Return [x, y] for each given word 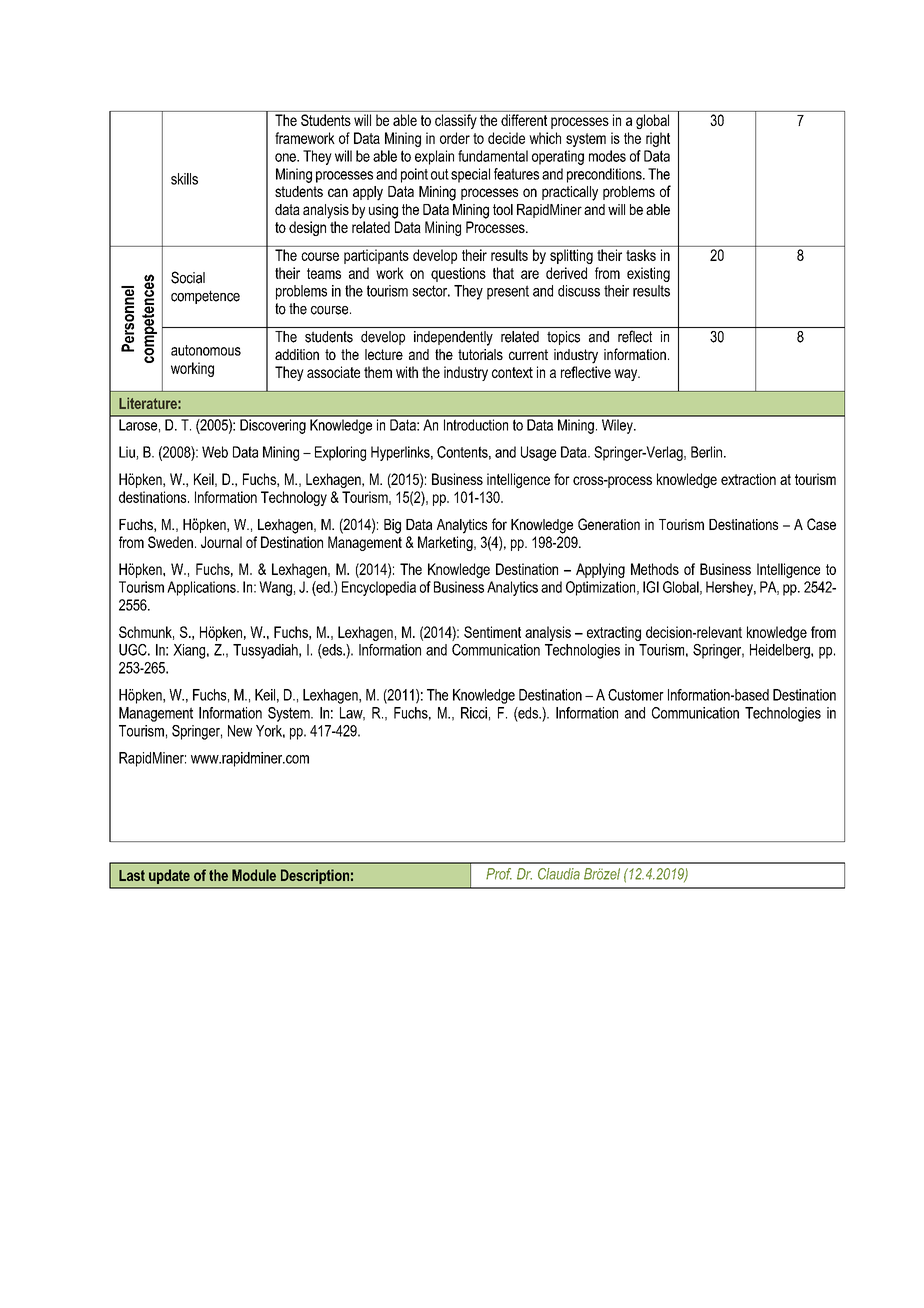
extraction [748, 479]
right [658, 139]
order [455, 138]
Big [392, 526]
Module [254, 875]
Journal [221, 542]
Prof [499, 874]
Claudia [559, 874]
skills [184, 179]
